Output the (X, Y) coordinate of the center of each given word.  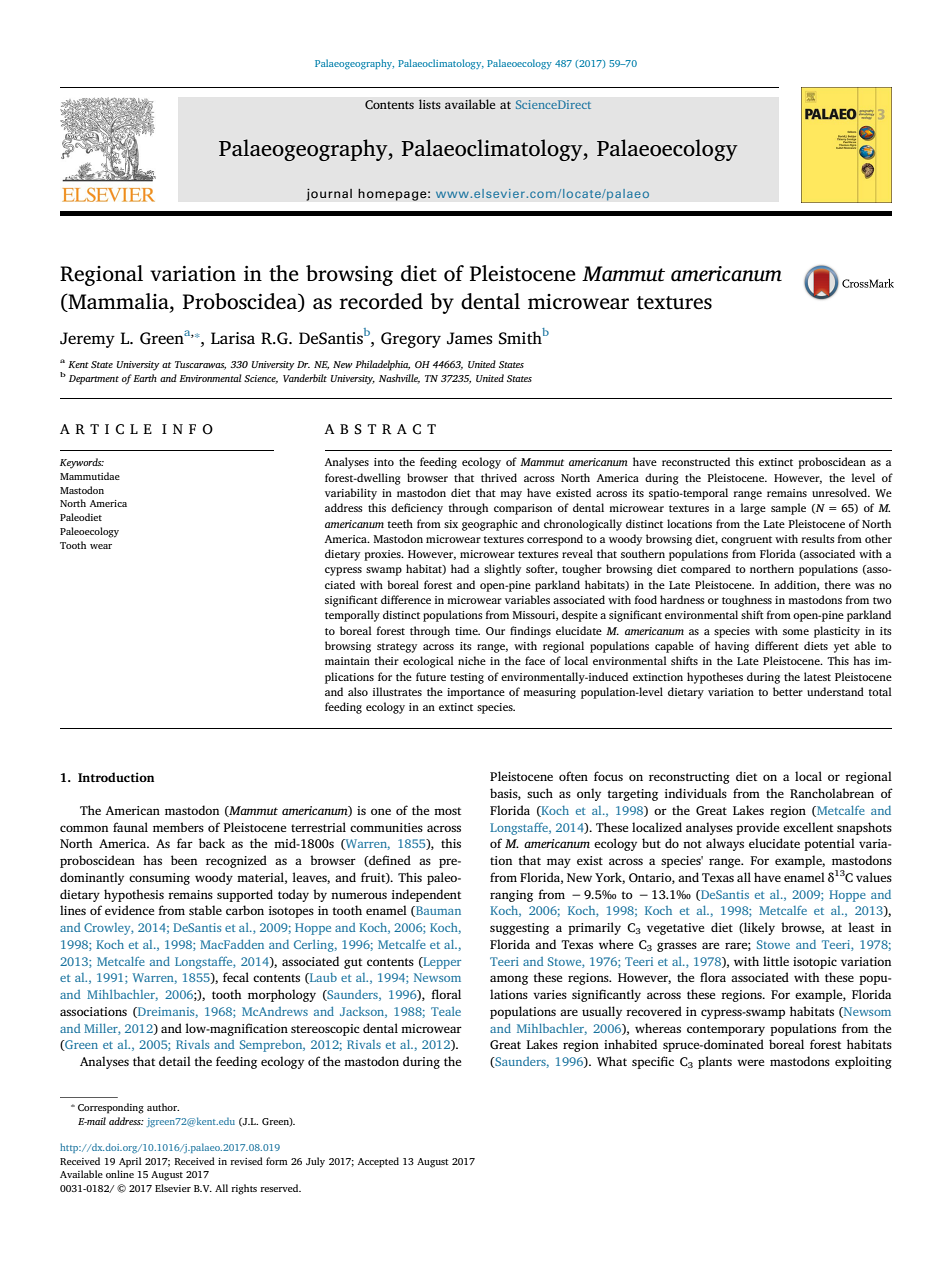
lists (430, 104)
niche (472, 660)
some (796, 632)
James (470, 338)
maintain (347, 661)
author (163, 1107)
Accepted (378, 1162)
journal (329, 194)
